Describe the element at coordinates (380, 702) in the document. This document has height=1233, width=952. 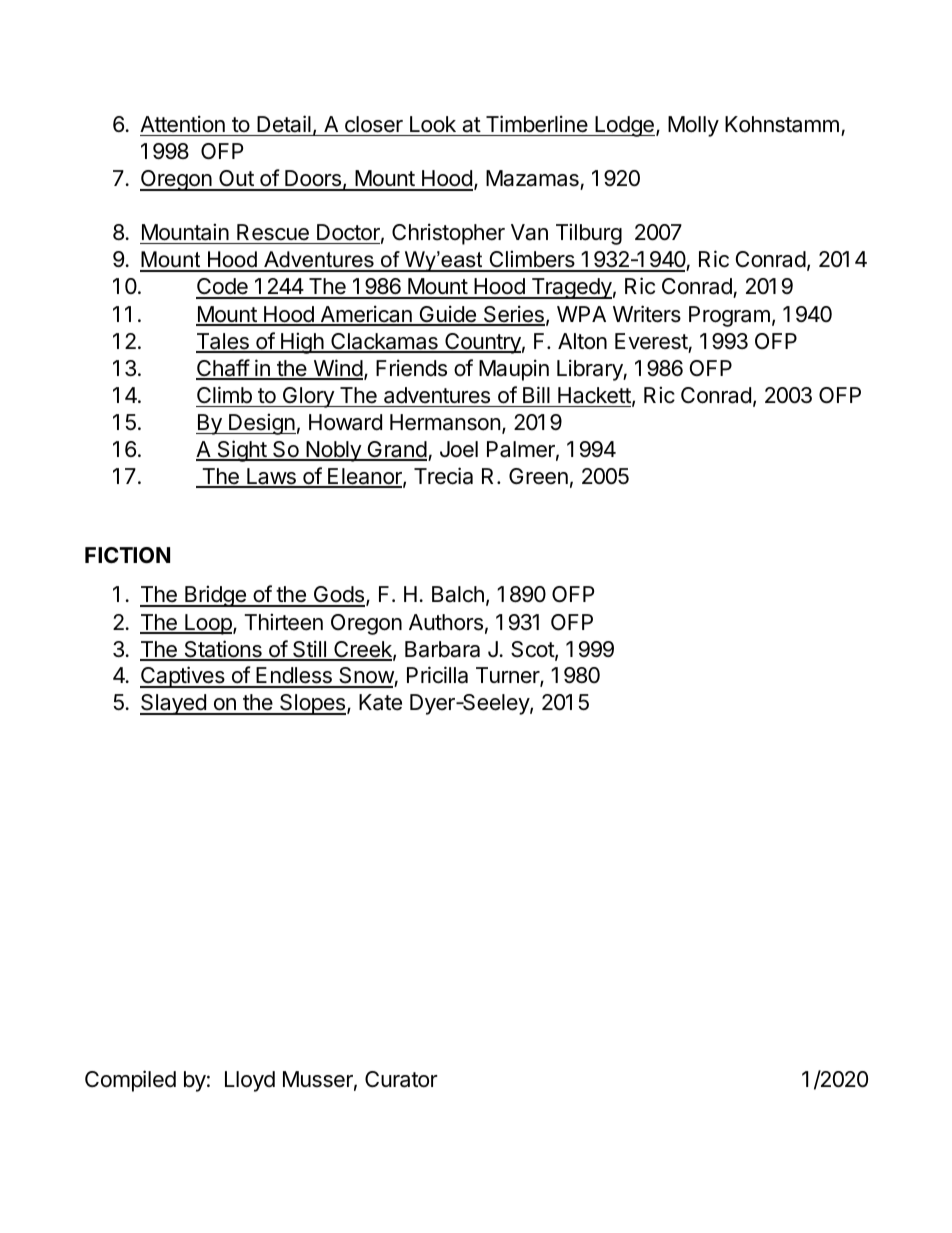
I see `Kate` at that location.
